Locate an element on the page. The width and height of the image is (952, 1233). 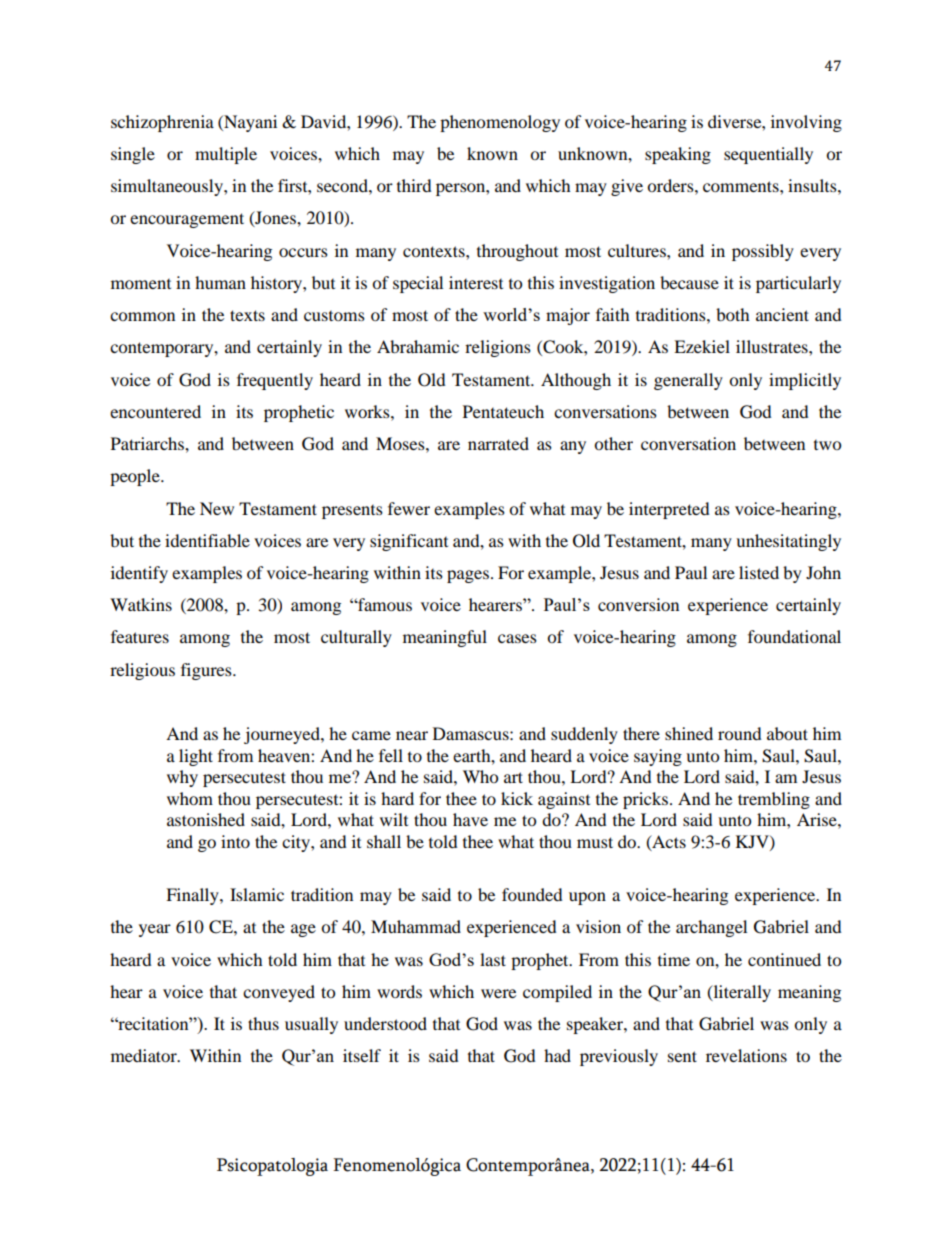
pages is located at coordinates (468, 576).
